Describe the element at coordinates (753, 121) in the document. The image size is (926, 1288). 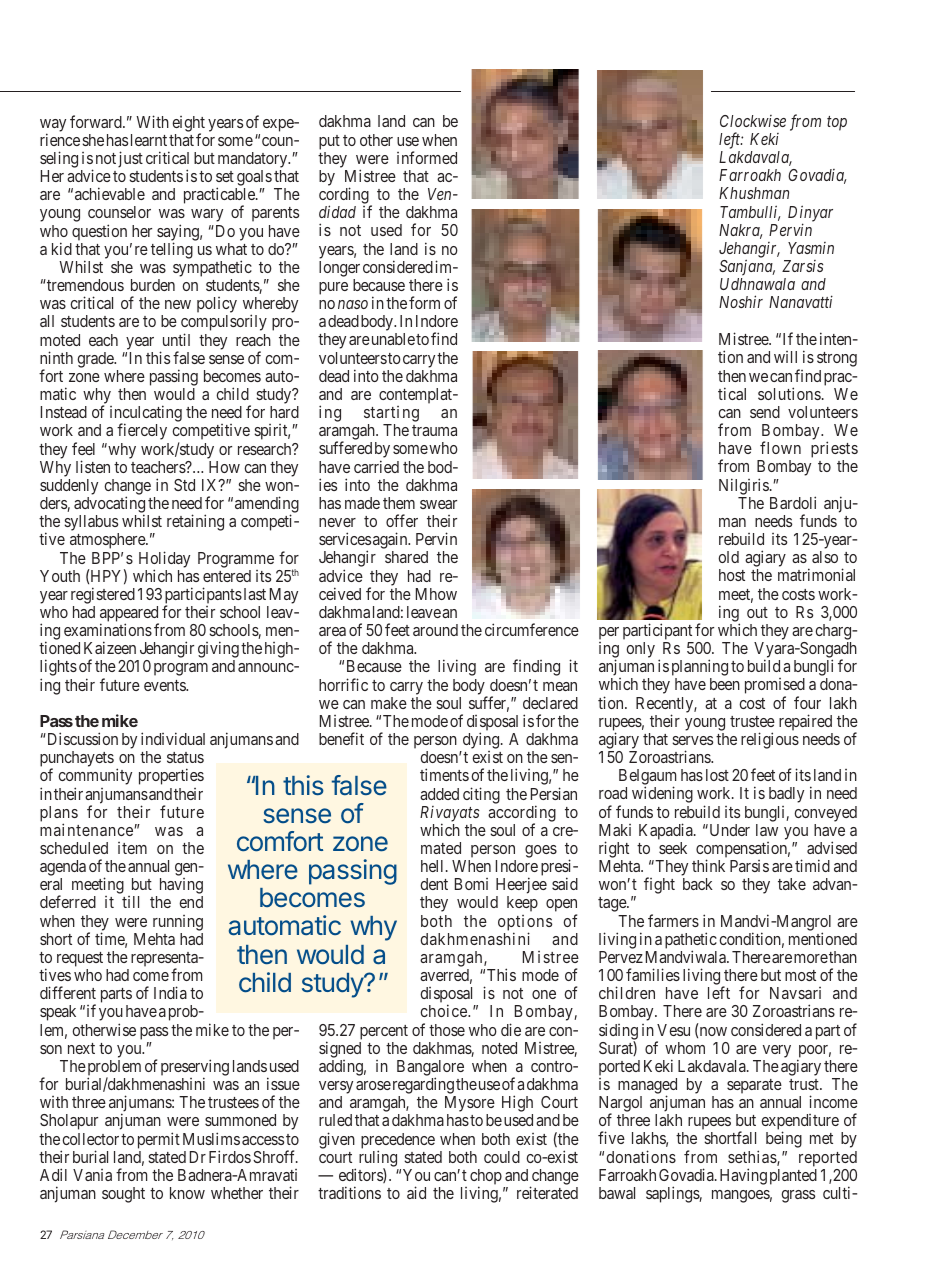
I see `Clockwise` at that location.
